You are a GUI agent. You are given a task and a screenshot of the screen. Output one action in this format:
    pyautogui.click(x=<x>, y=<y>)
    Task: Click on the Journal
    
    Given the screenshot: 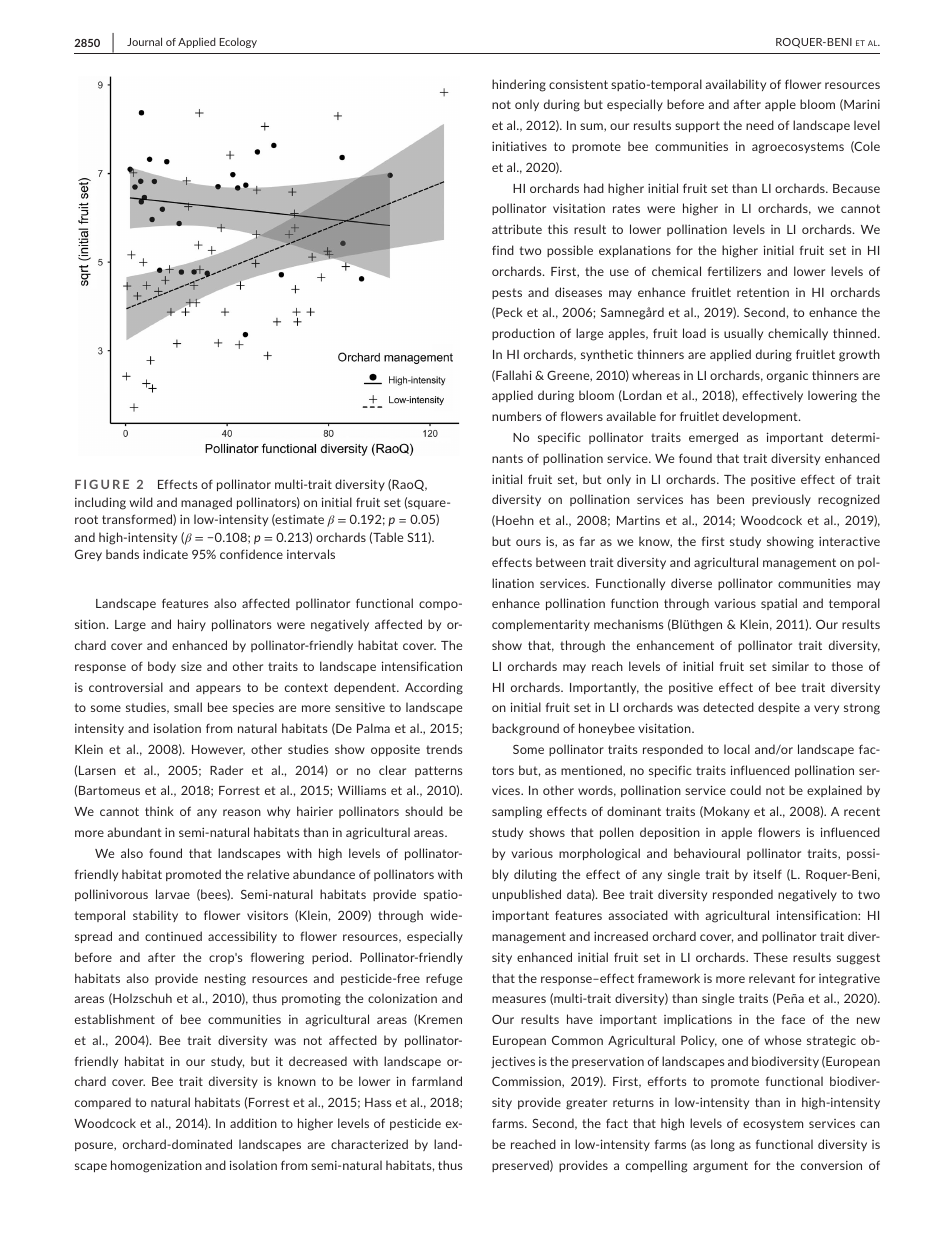 What is the action you would take?
    pyautogui.click(x=144, y=41)
